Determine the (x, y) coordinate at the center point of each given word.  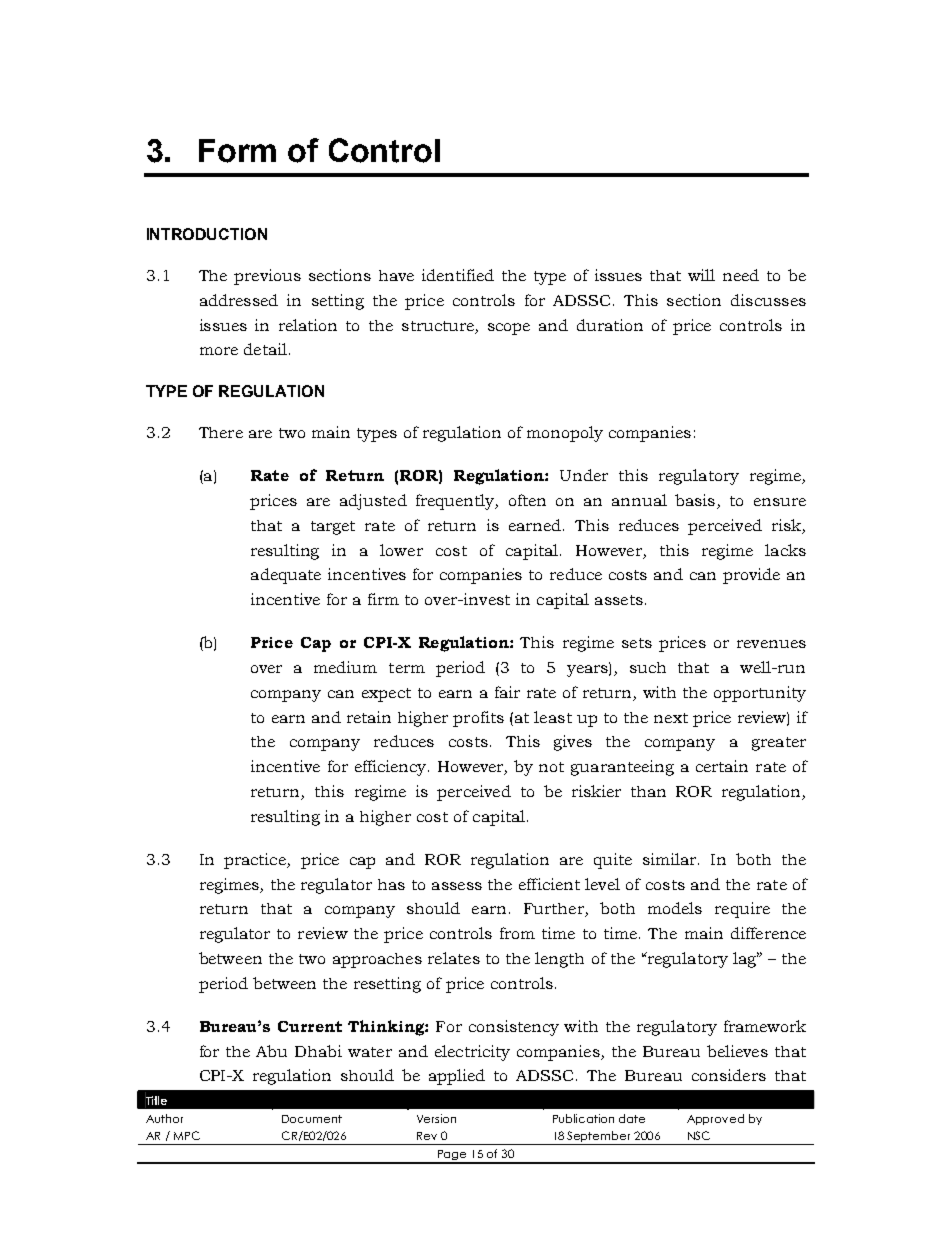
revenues (771, 644)
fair (507, 692)
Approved (715, 1119)
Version (436, 1118)
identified (458, 275)
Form (237, 151)
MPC (187, 1135)
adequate (286, 576)
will (701, 275)
